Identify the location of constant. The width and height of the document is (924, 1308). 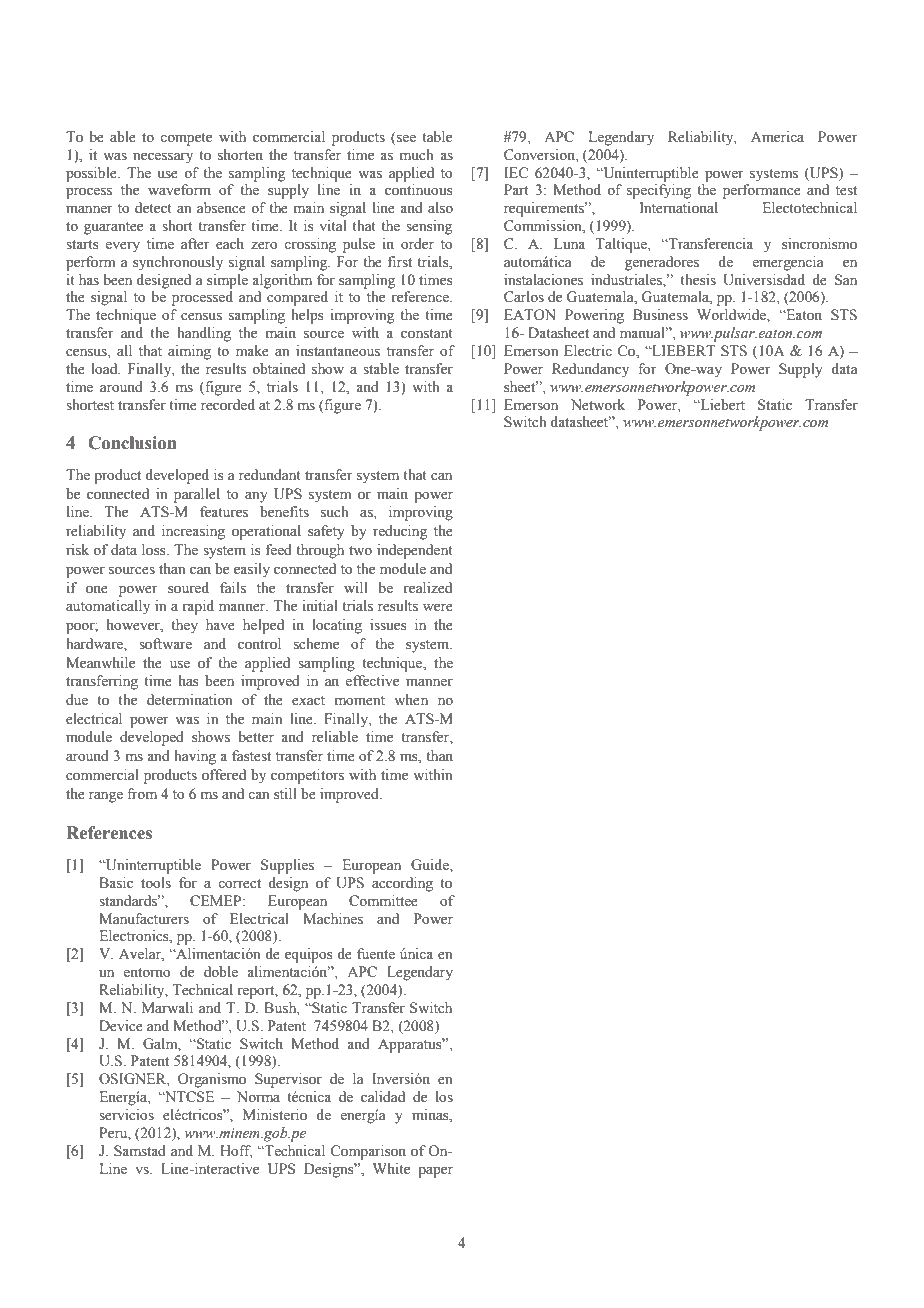
(427, 334).
